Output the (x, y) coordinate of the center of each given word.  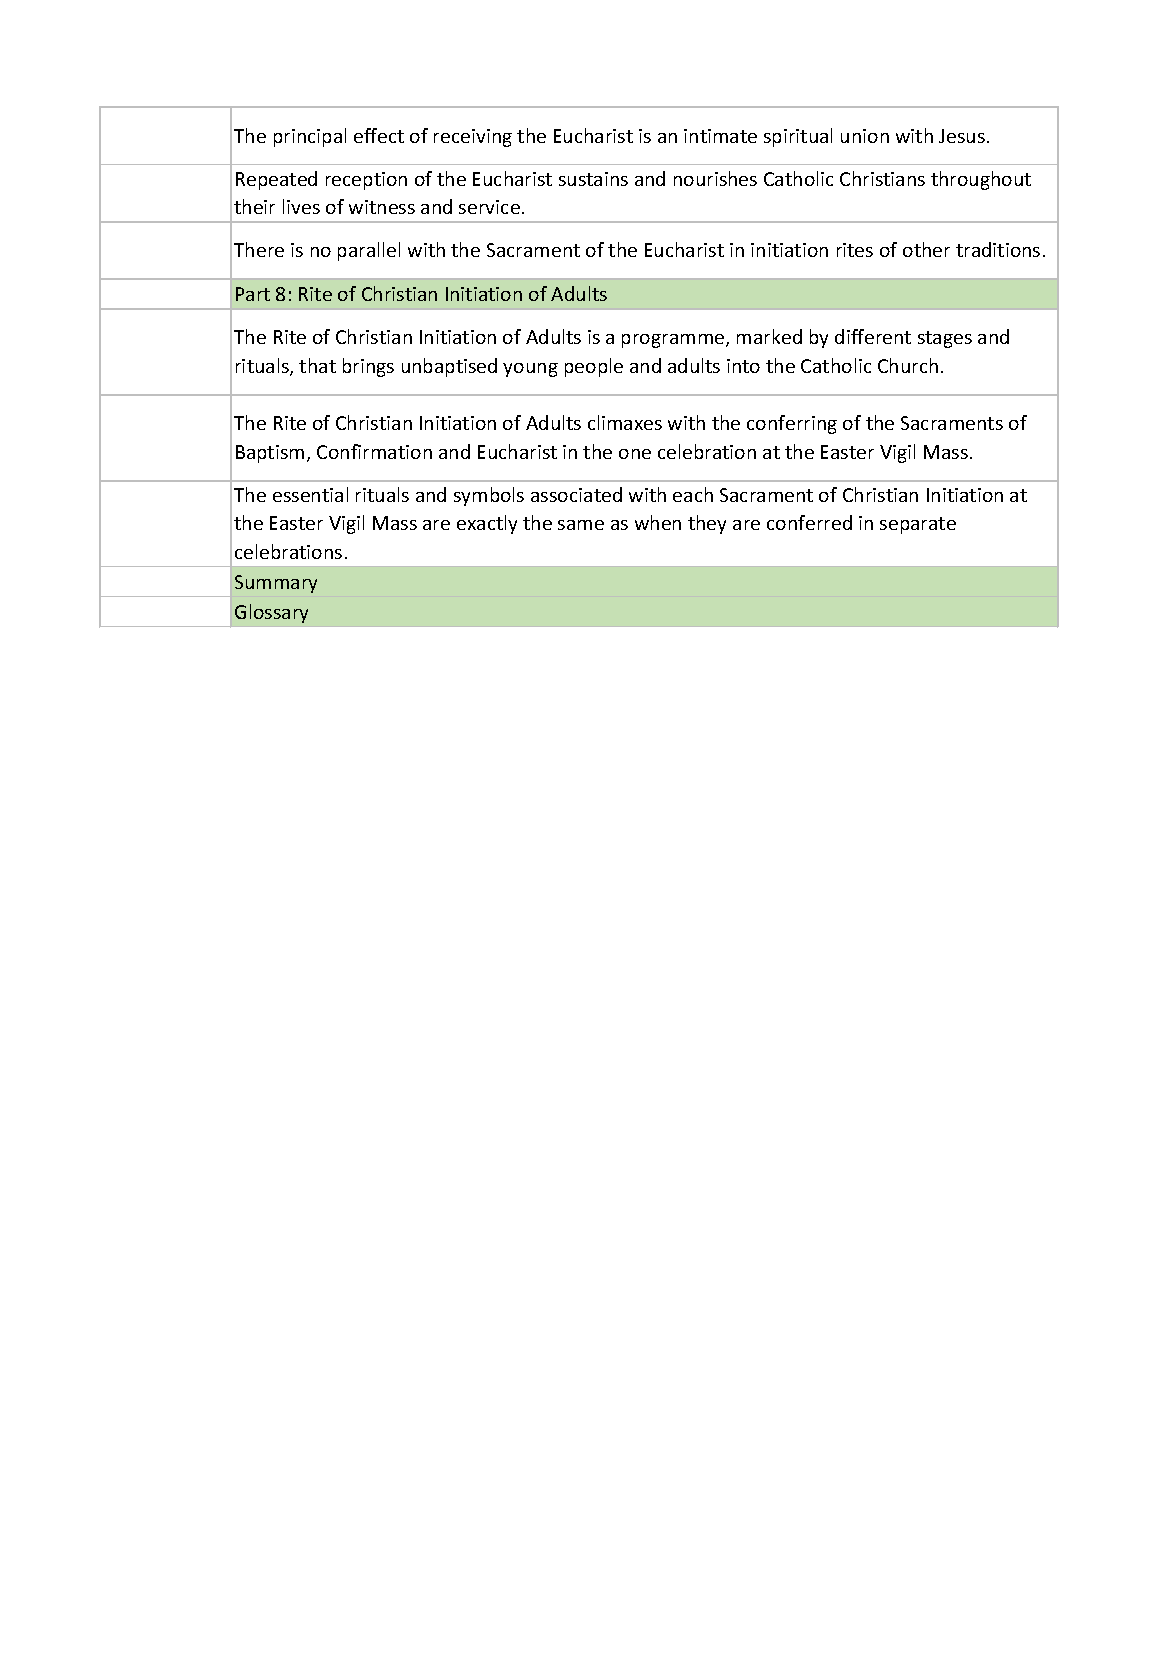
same (581, 525)
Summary (276, 584)
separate (918, 525)
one (635, 454)
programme (674, 341)
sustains (593, 179)
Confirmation (374, 451)
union (865, 136)
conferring (792, 424)
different (873, 336)
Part (253, 294)
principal (310, 137)
